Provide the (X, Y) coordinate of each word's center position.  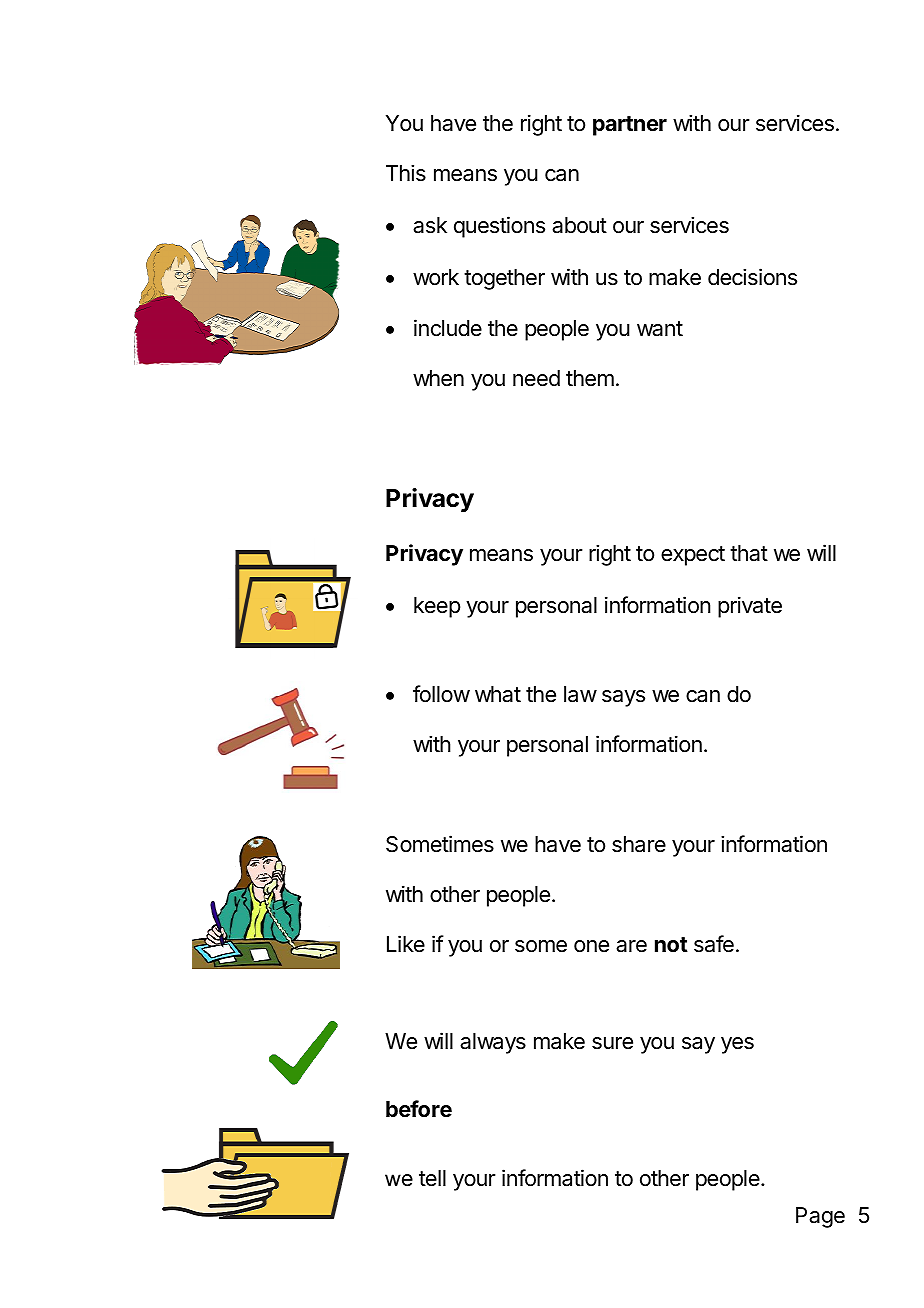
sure (612, 1043)
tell (432, 1178)
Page (820, 1217)
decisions (752, 277)
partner (630, 126)
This (406, 173)
